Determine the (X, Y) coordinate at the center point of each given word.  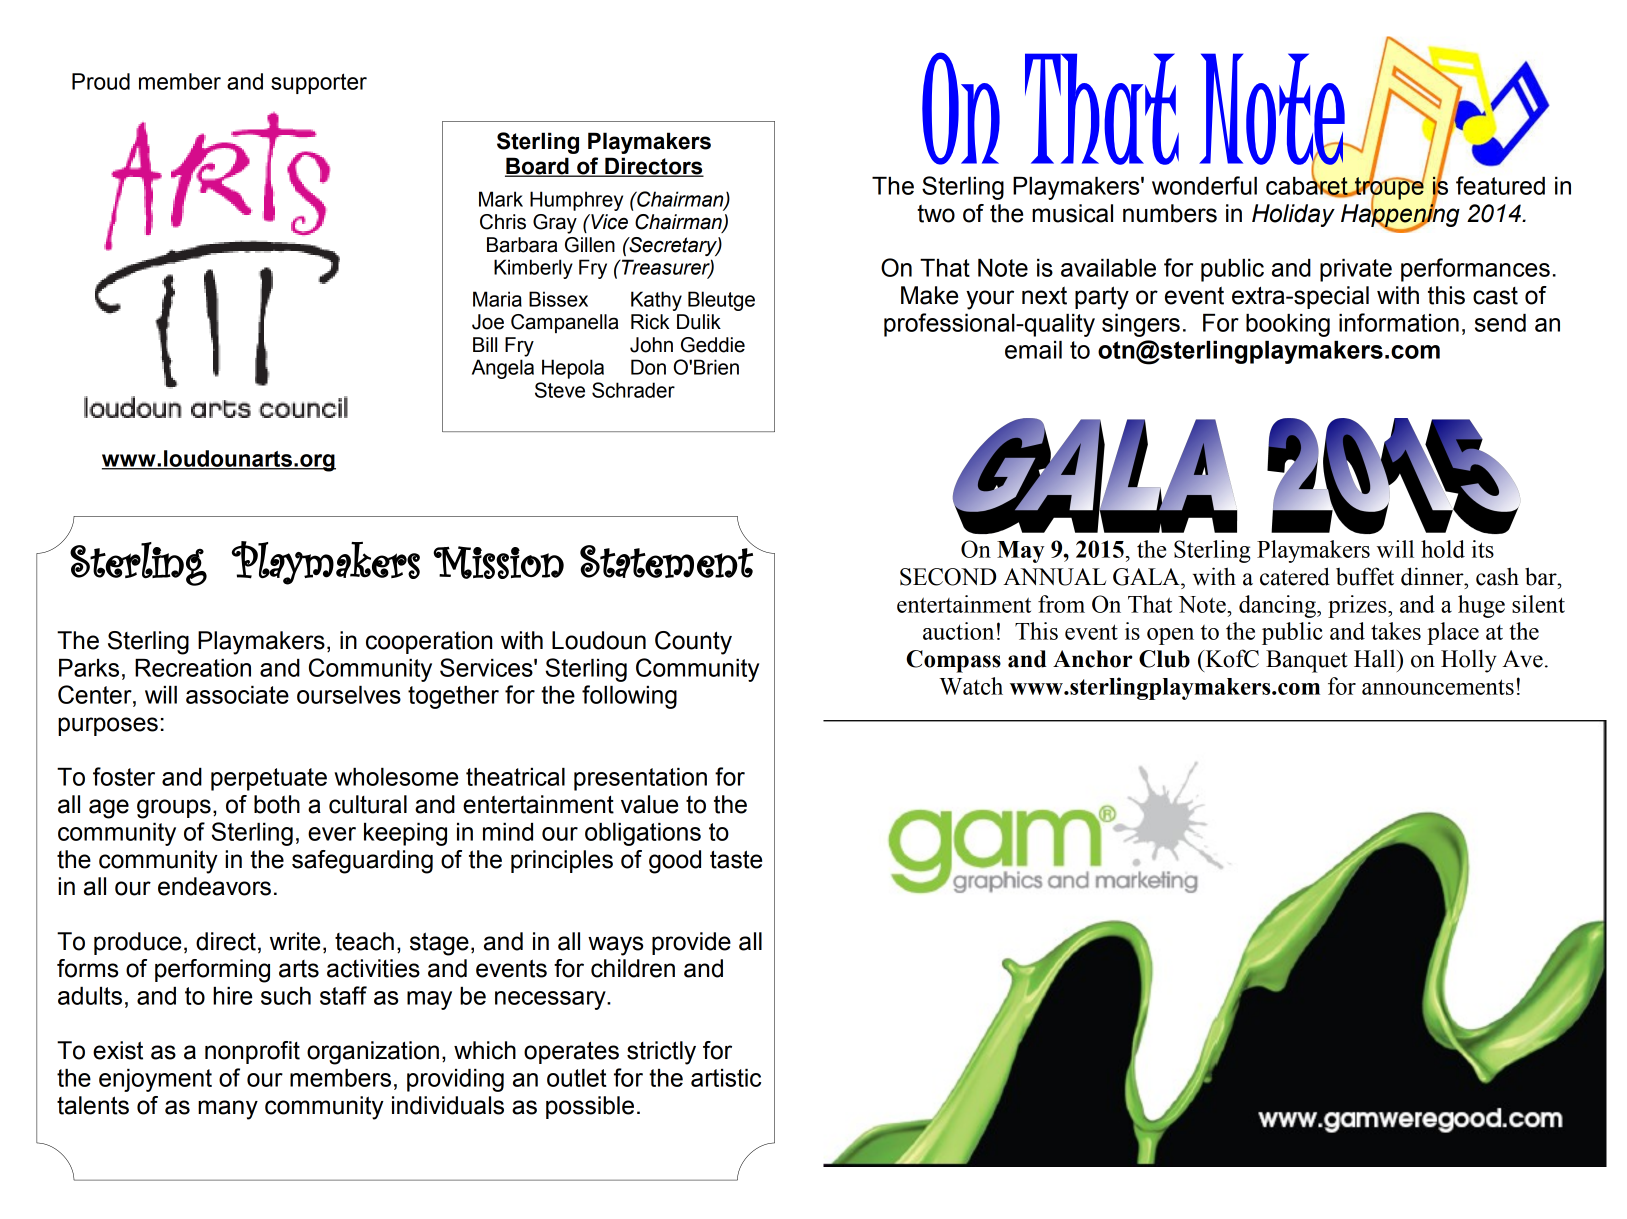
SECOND (948, 577)
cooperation (429, 642)
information (1399, 322)
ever (332, 834)
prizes (1358, 606)
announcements (1438, 687)
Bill (485, 344)
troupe (1389, 188)
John (651, 345)
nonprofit (252, 1052)
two (936, 214)
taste (736, 859)
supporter (319, 83)
